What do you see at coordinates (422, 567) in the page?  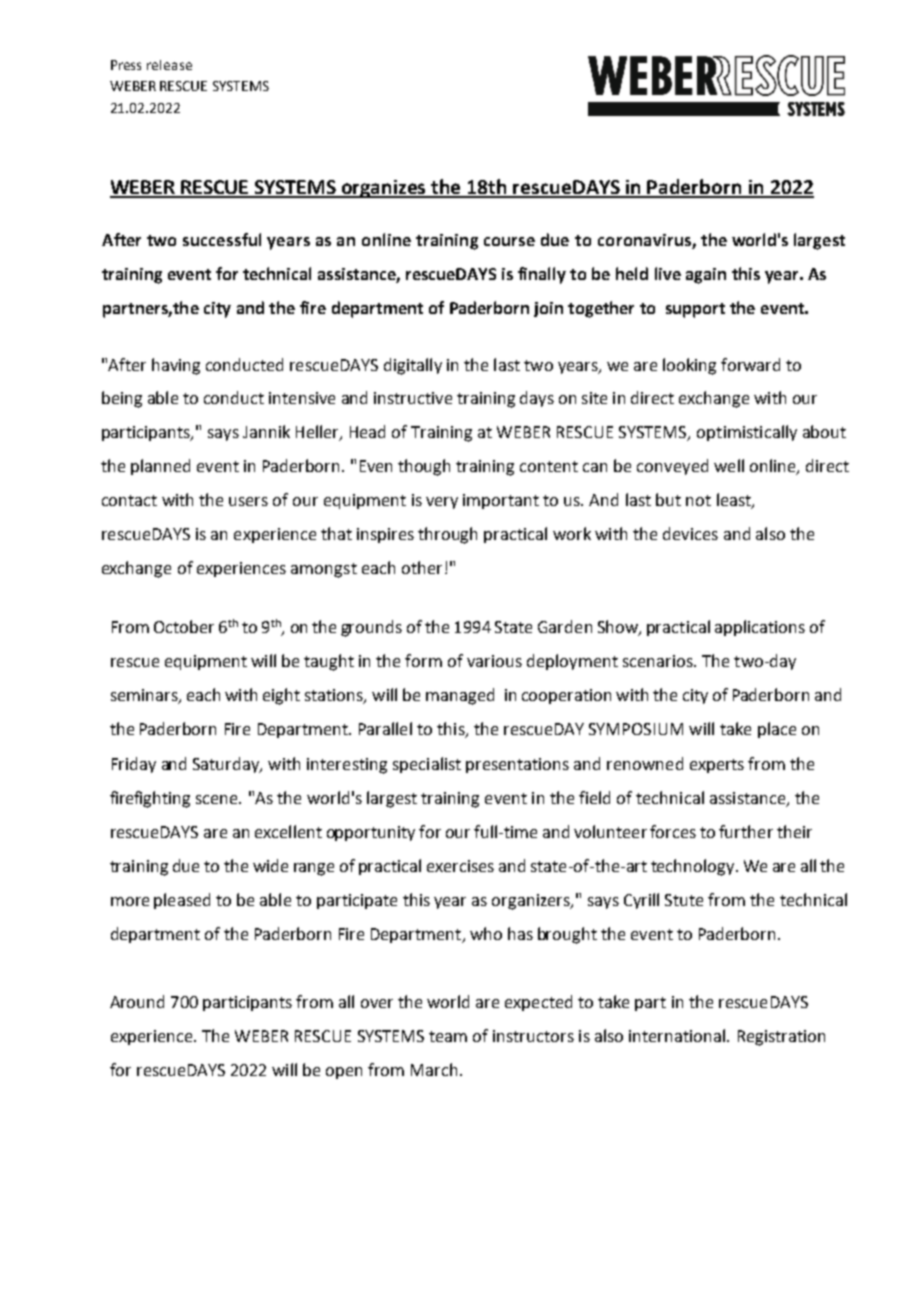 I see `other` at bounding box center [422, 567].
